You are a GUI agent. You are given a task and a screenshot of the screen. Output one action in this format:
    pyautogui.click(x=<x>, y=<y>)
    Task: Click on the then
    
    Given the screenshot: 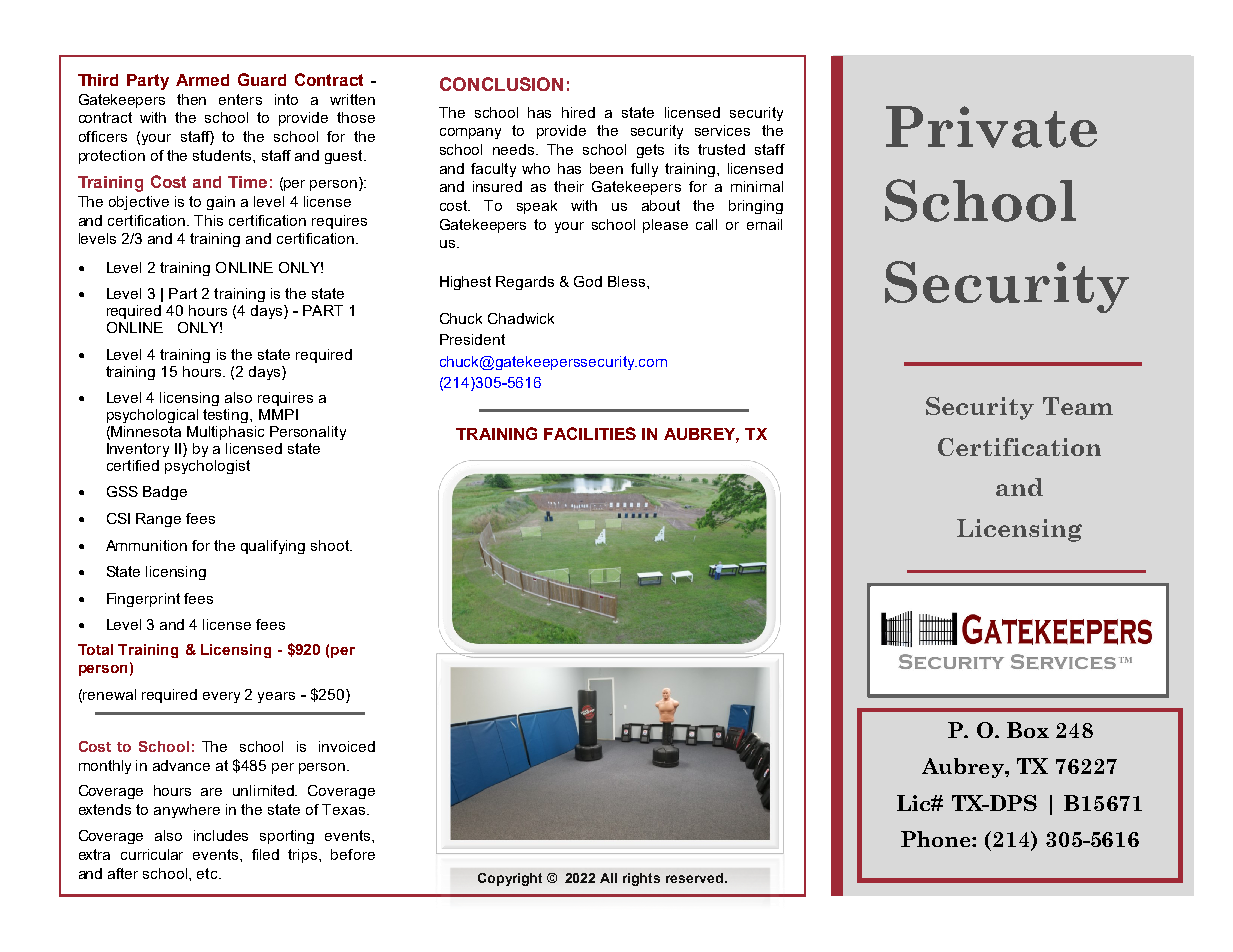 What is the action you would take?
    pyautogui.click(x=191, y=99)
